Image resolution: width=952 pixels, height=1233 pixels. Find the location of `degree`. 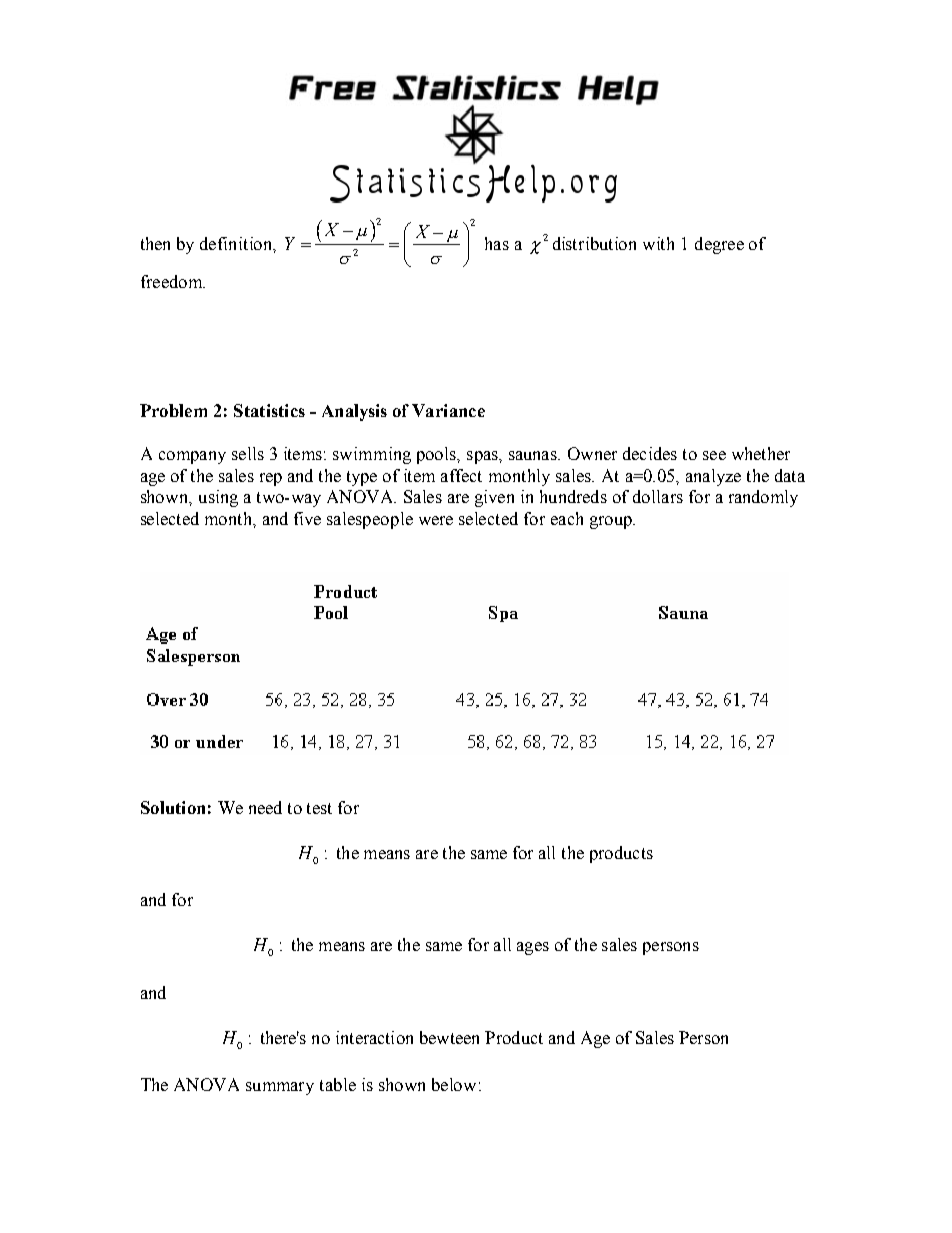

degree is located at coordinates (719, 245).
